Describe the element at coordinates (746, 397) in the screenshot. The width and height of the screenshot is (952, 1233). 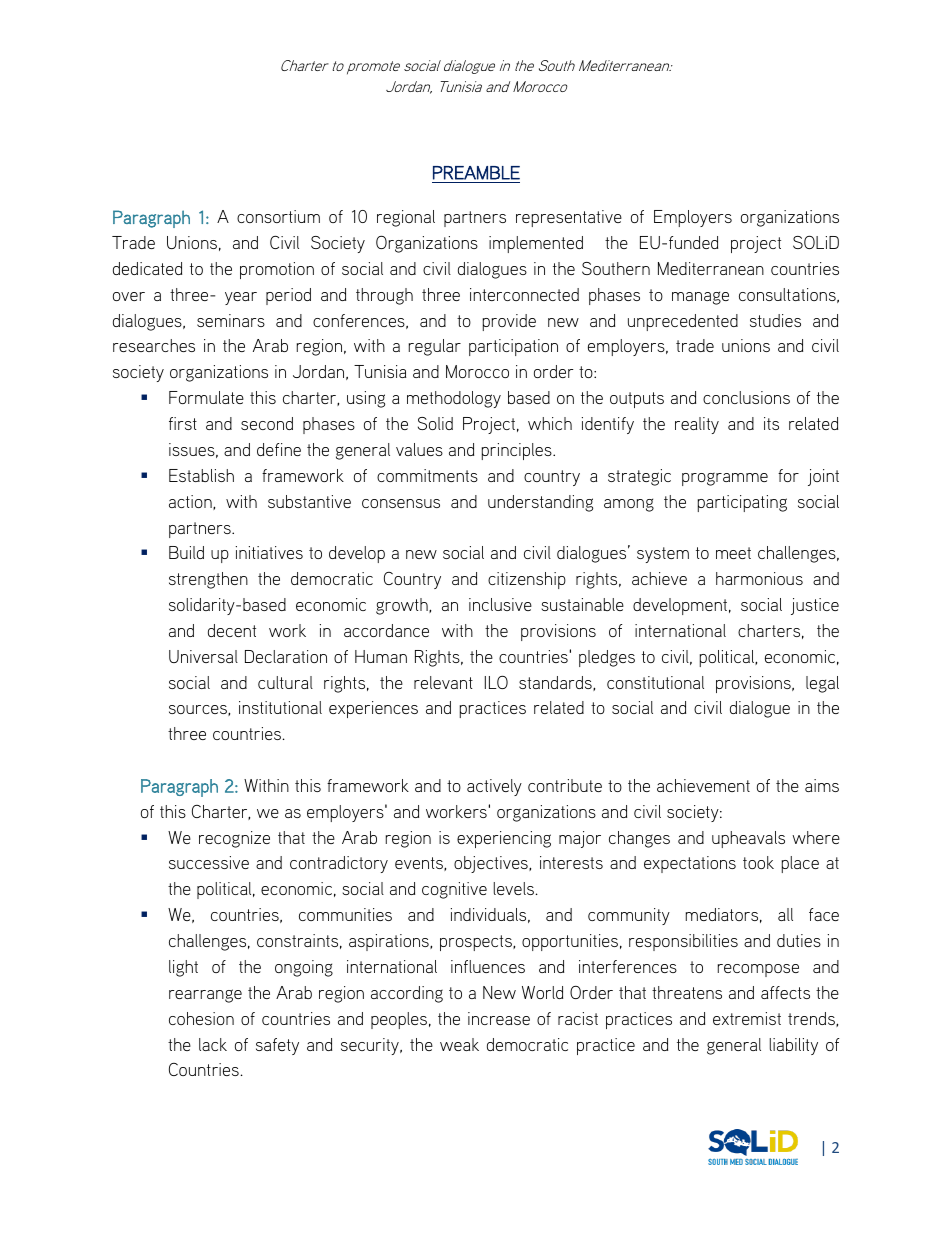
I see `conclusions` at that location.
